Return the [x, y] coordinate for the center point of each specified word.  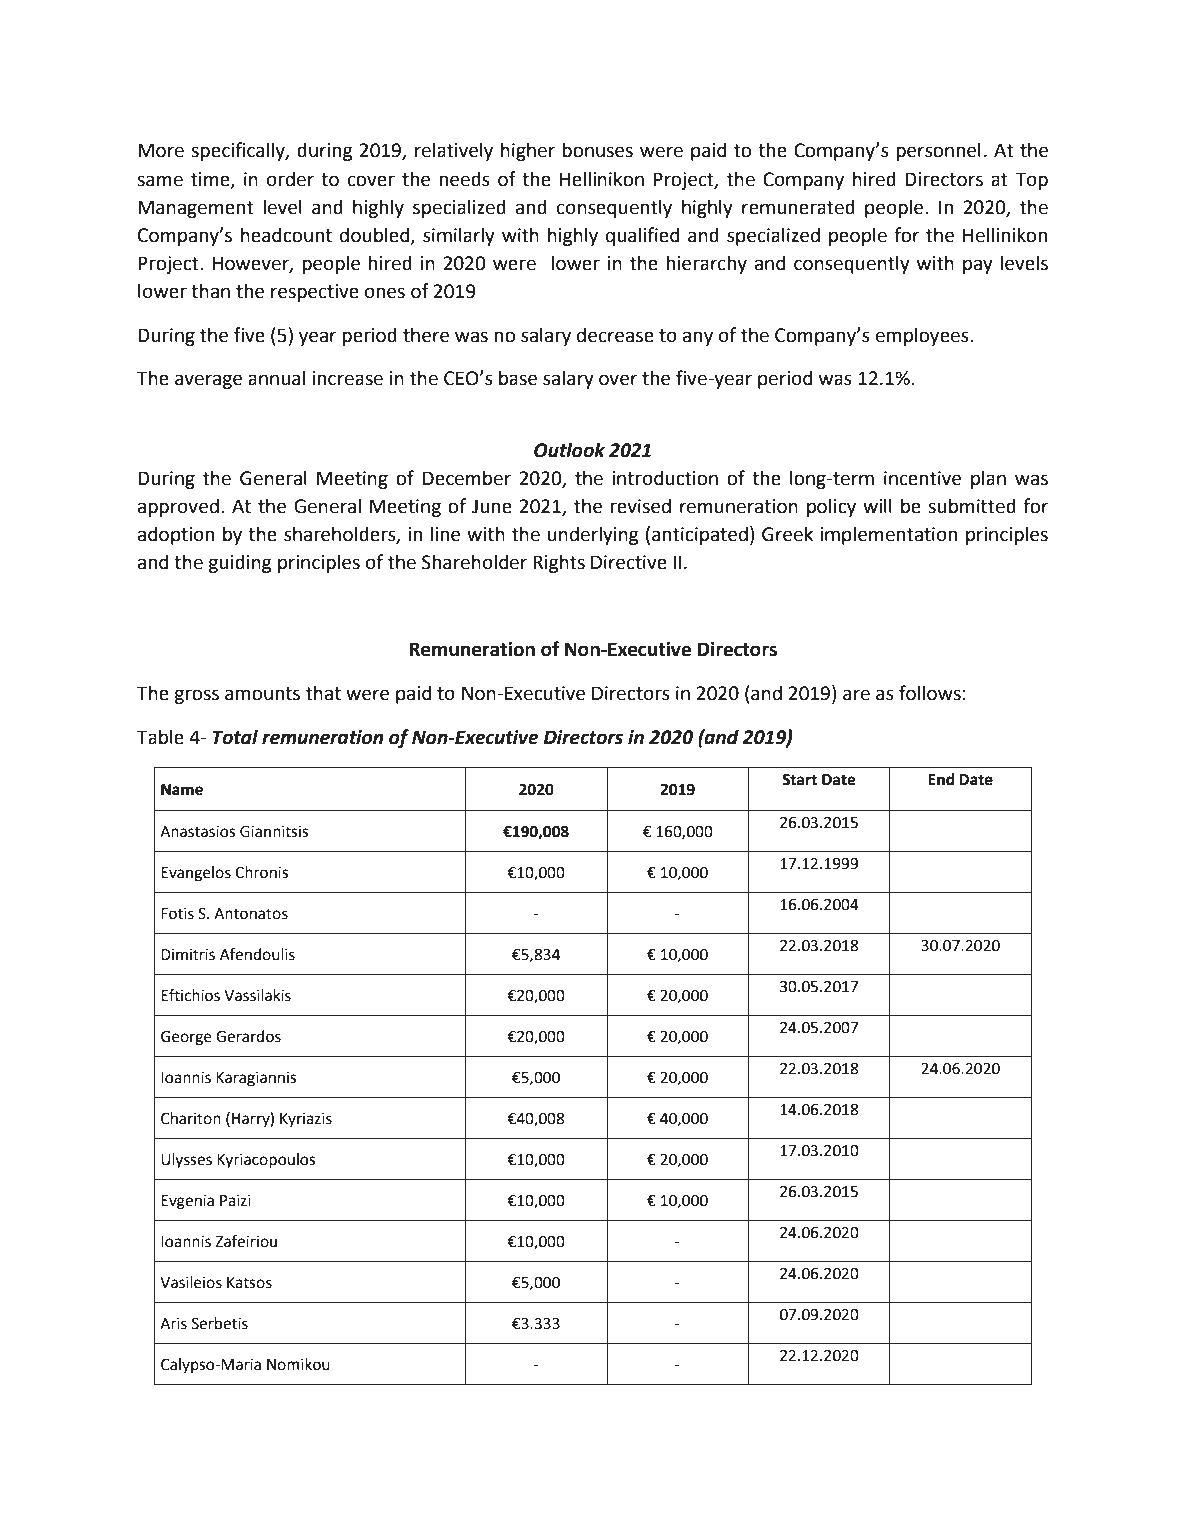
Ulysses [186, 1161]
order [290, 179]
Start [799, 780]
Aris [173, 1324]
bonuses [597, 150]
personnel [938, 151]
